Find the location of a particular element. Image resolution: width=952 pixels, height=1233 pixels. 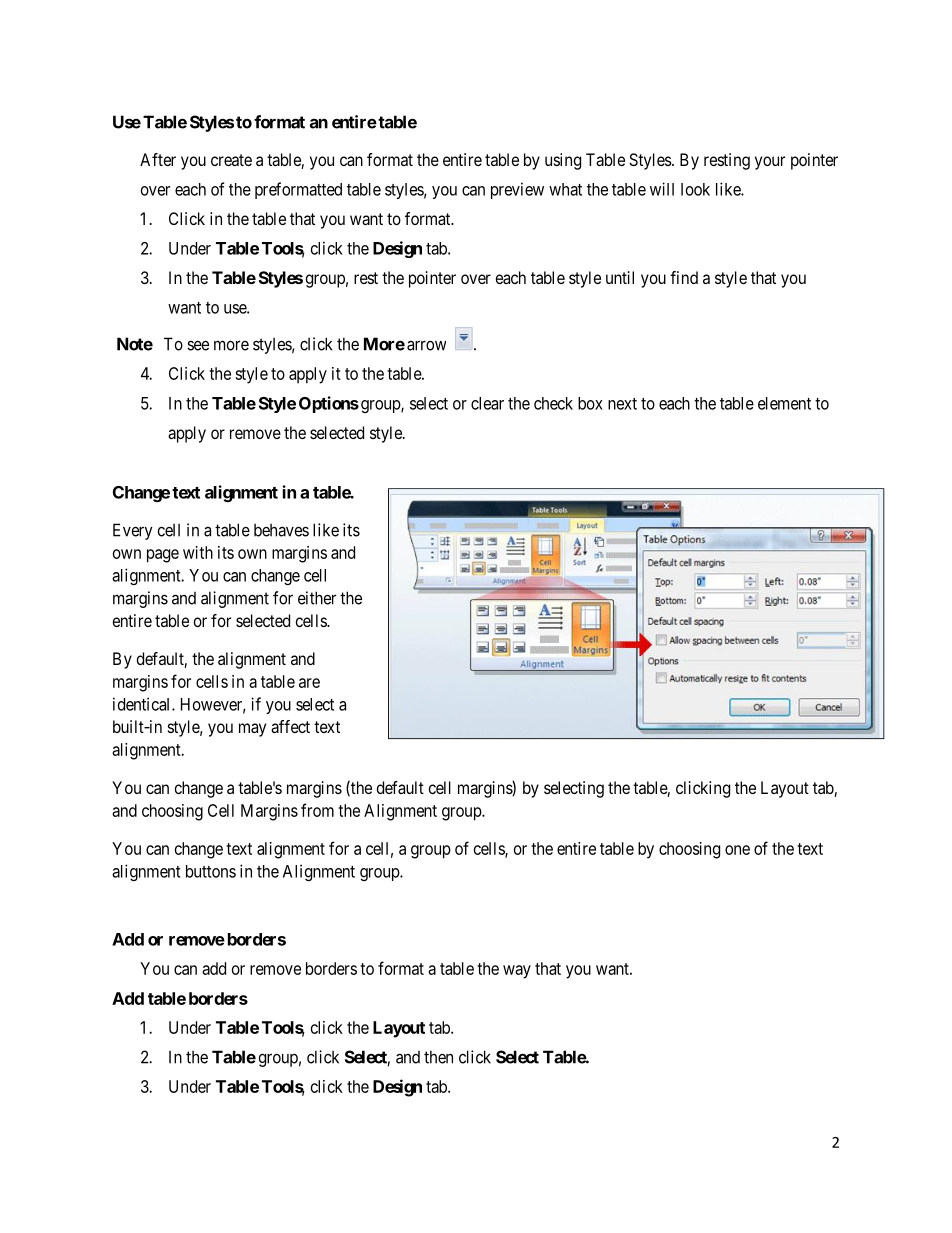

element is located at coordinates (784, 403).
